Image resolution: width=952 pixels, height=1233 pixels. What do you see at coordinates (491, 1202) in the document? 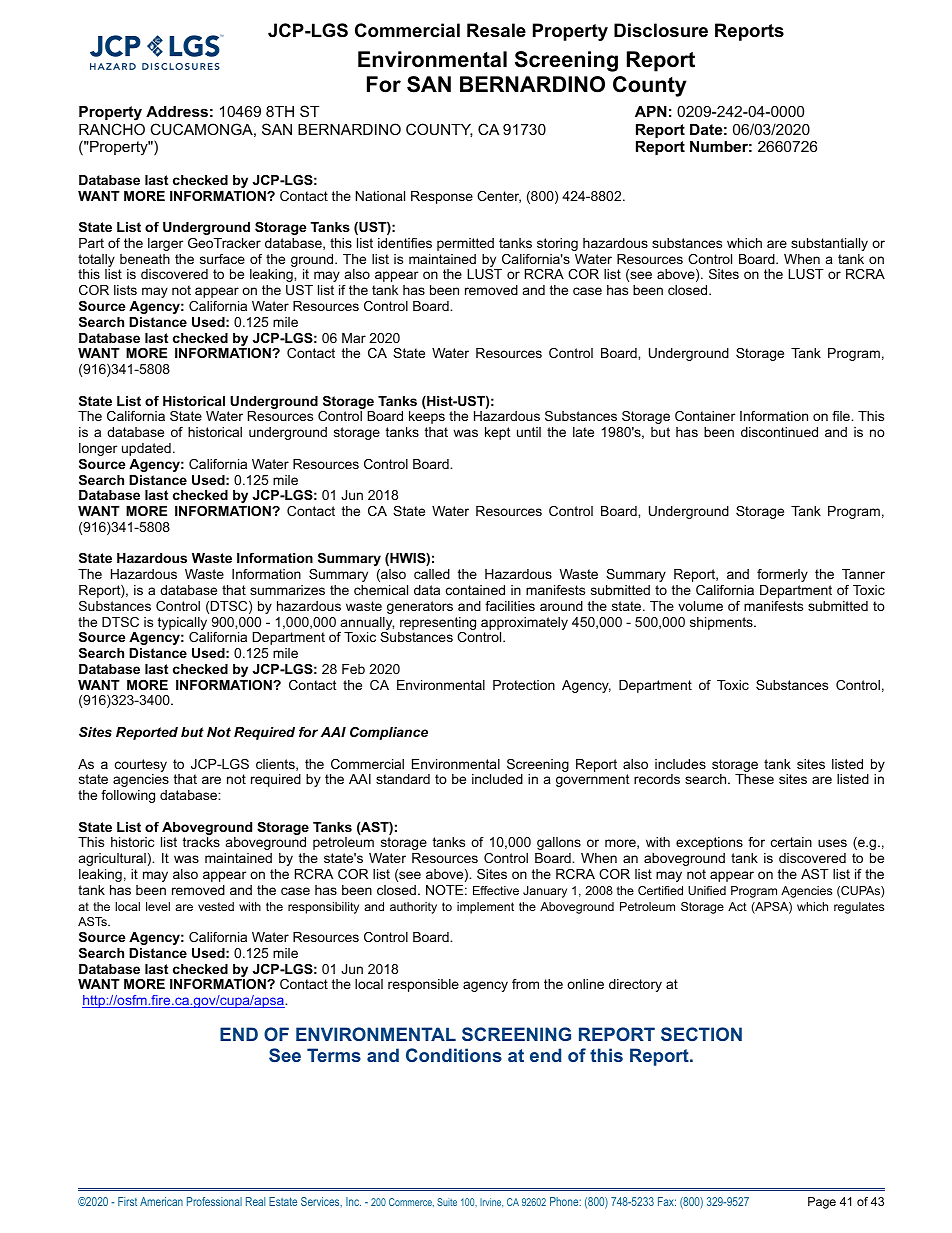
I see `Irvine` at bounding box center [491, 1202].
